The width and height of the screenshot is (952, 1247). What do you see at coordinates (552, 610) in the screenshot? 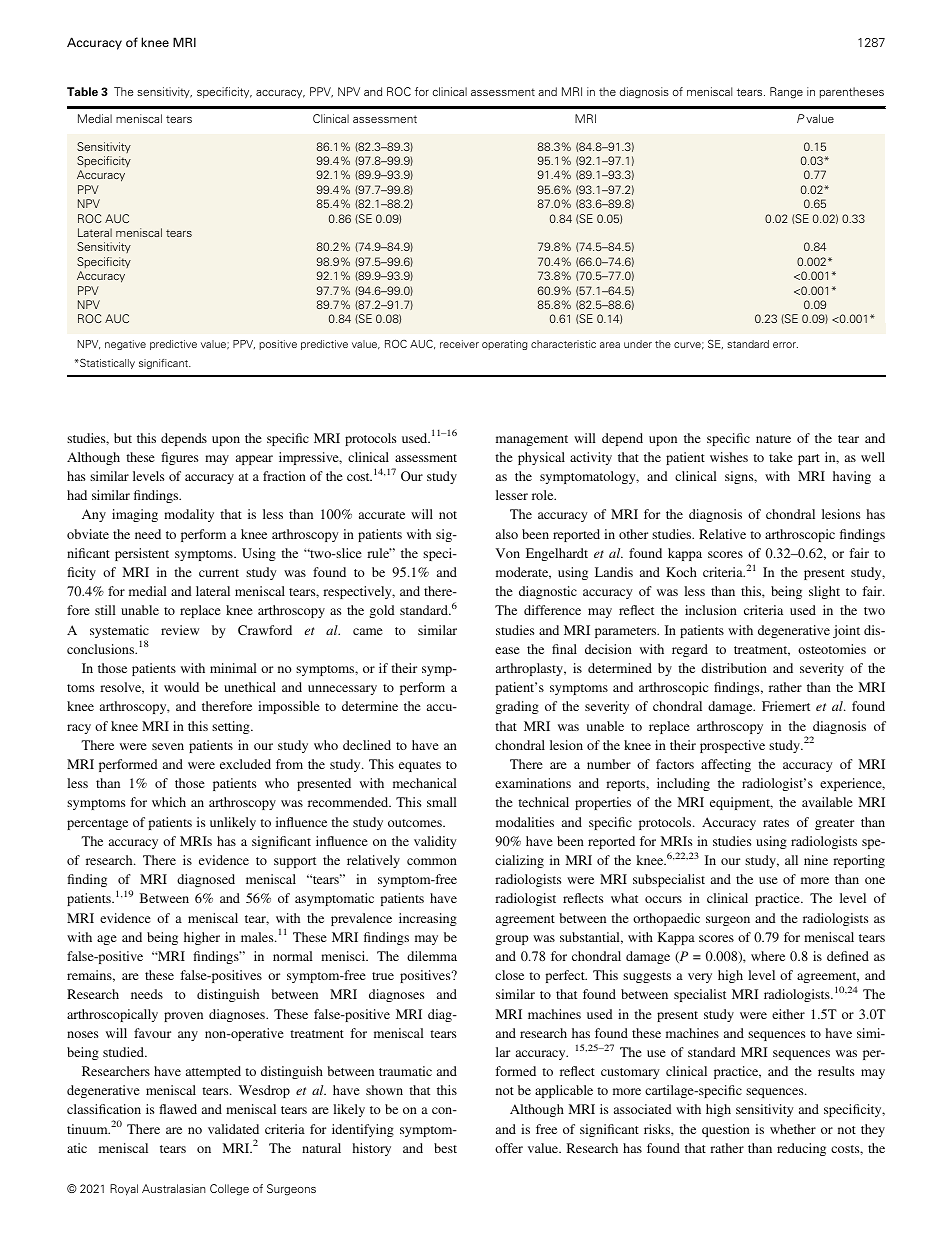
I see `difference` at bounding box center [552, 610].
